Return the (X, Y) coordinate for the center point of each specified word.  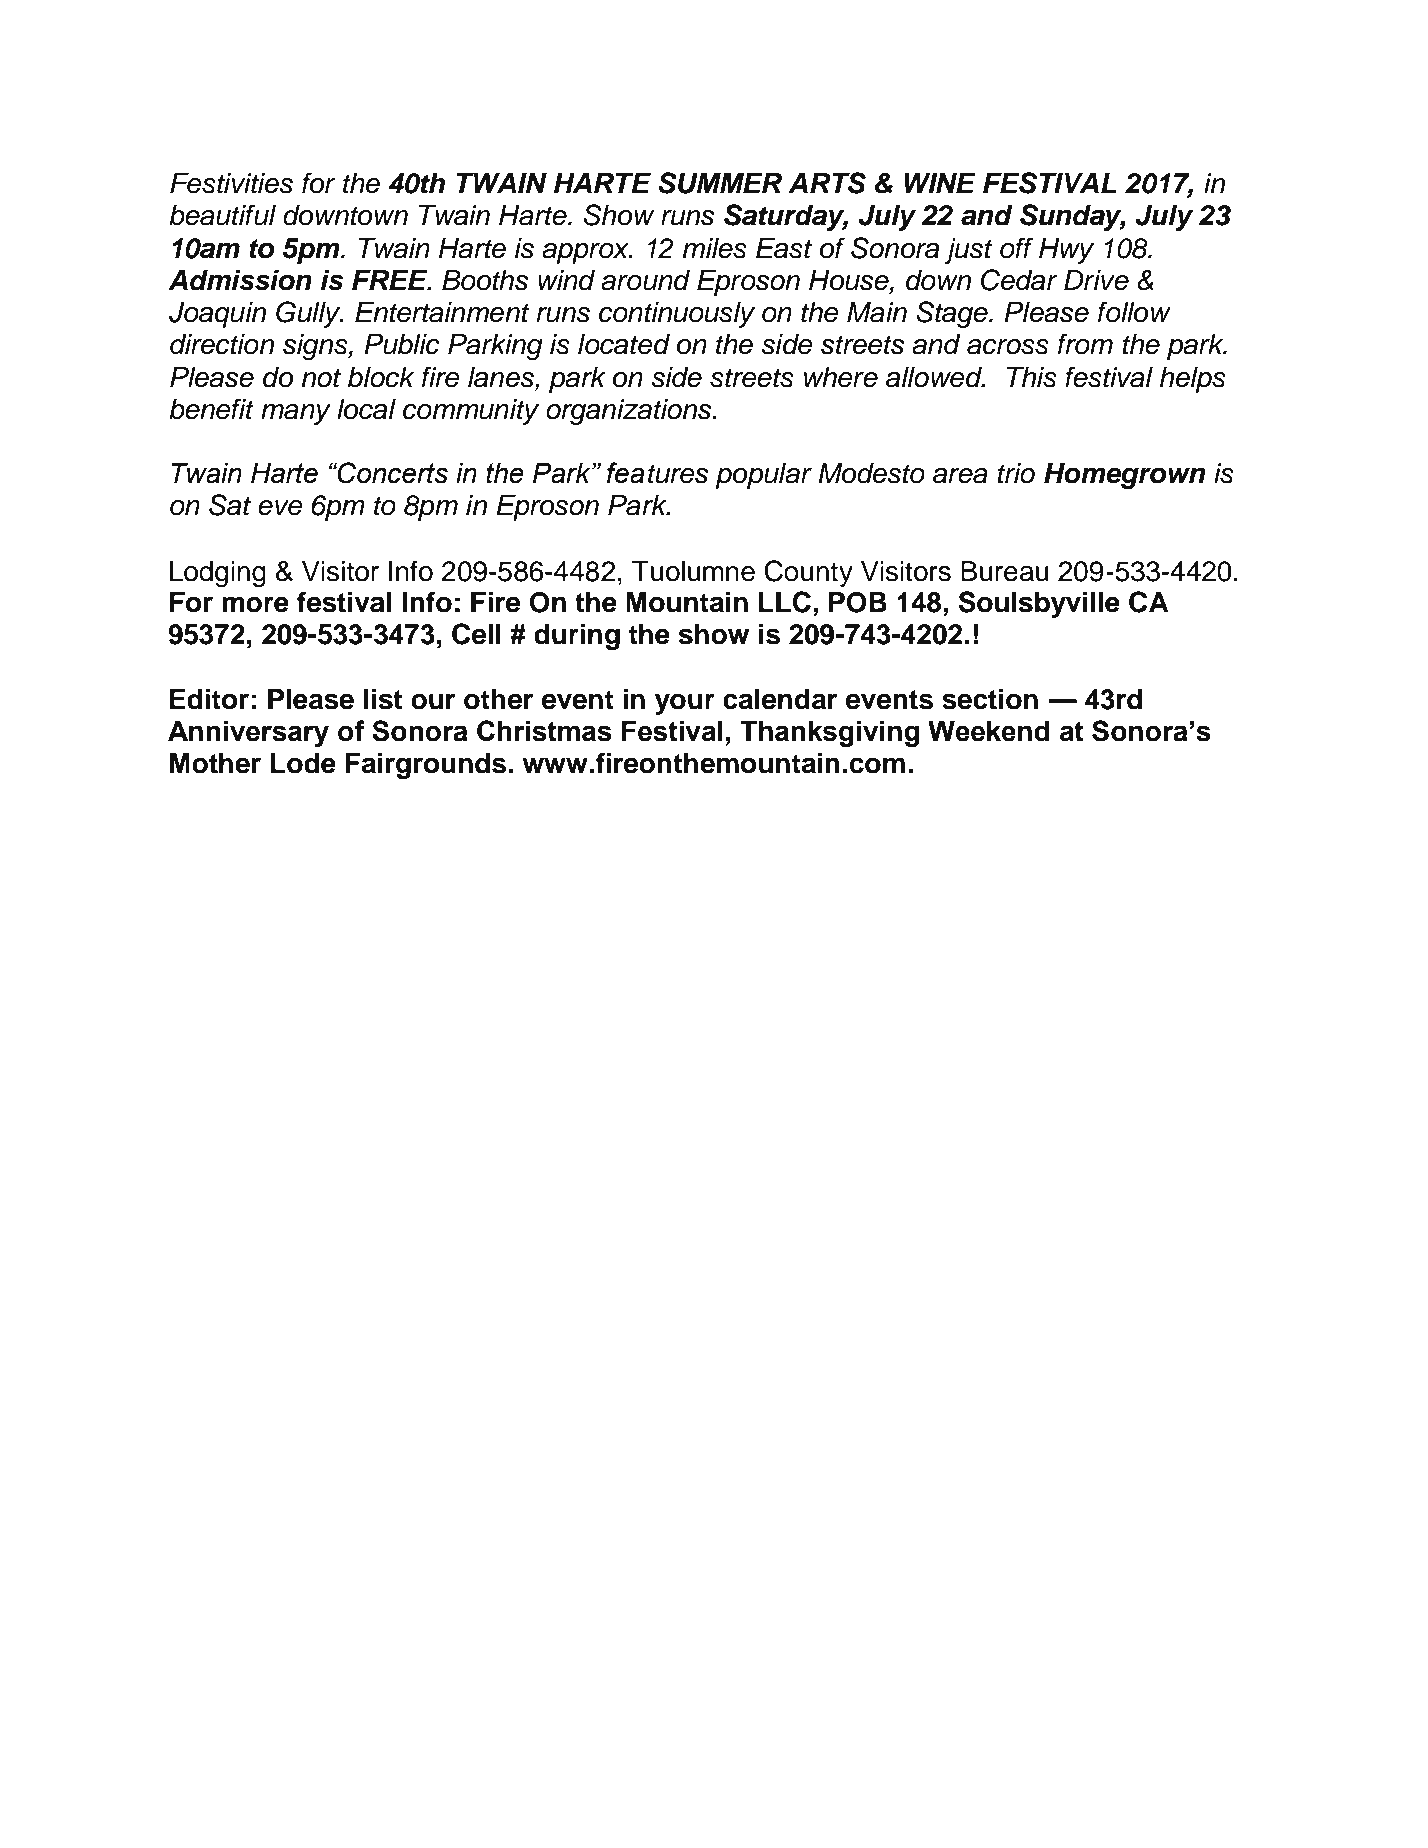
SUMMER (720, 183)
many (296, 414)
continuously (677, 315)
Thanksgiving (829, 734)
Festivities (231, 183)
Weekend (988, 731)
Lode (303, 763)
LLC (785, 602)
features (657, 473)
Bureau (1004, 571)
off (1016, 248)
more (255, 604)
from (1085, 344)
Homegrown (1124, 476)
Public (402, 344)
